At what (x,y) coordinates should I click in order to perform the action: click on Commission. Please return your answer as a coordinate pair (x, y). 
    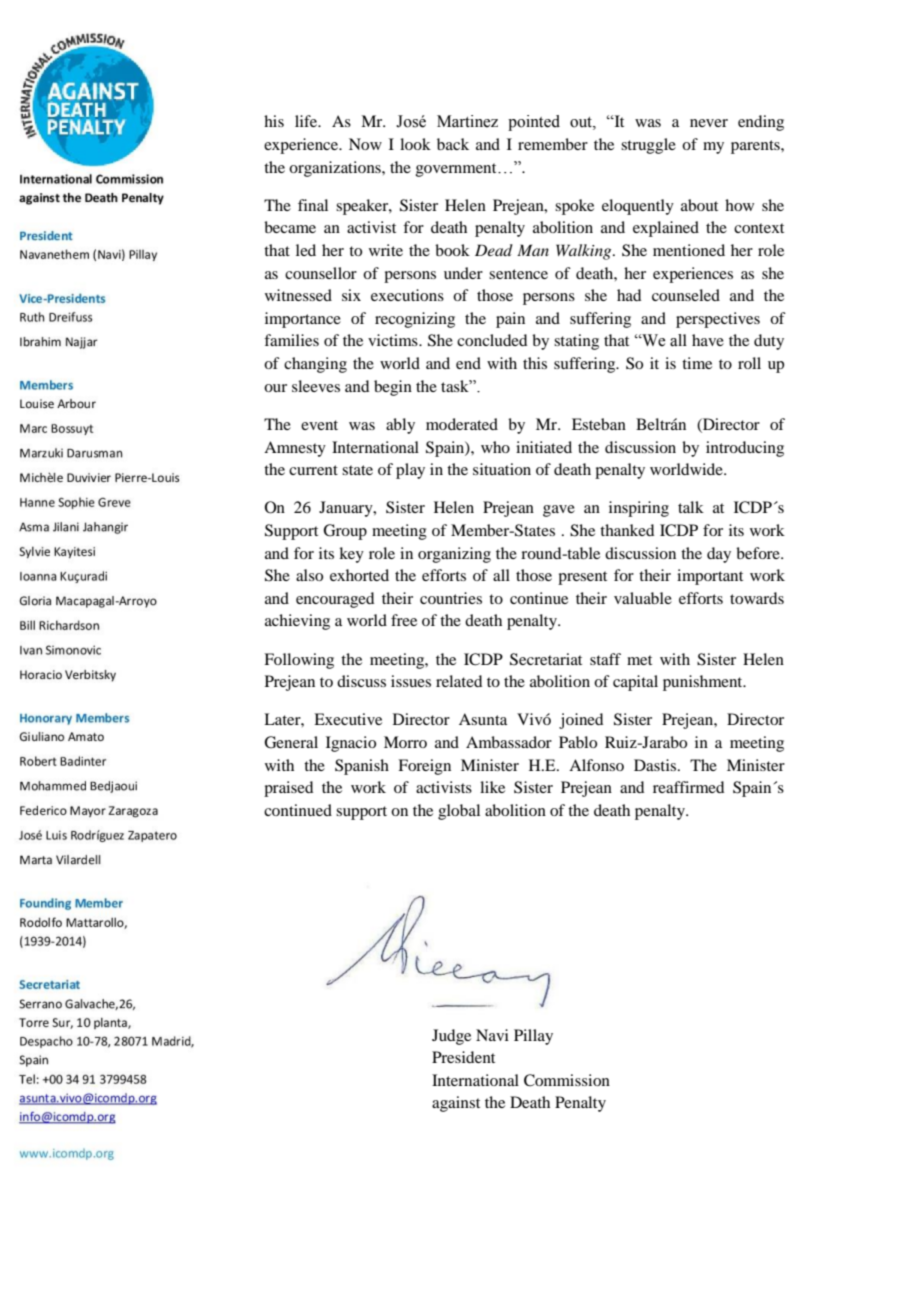
    Looking at the image, I should click on (567, 1080).
